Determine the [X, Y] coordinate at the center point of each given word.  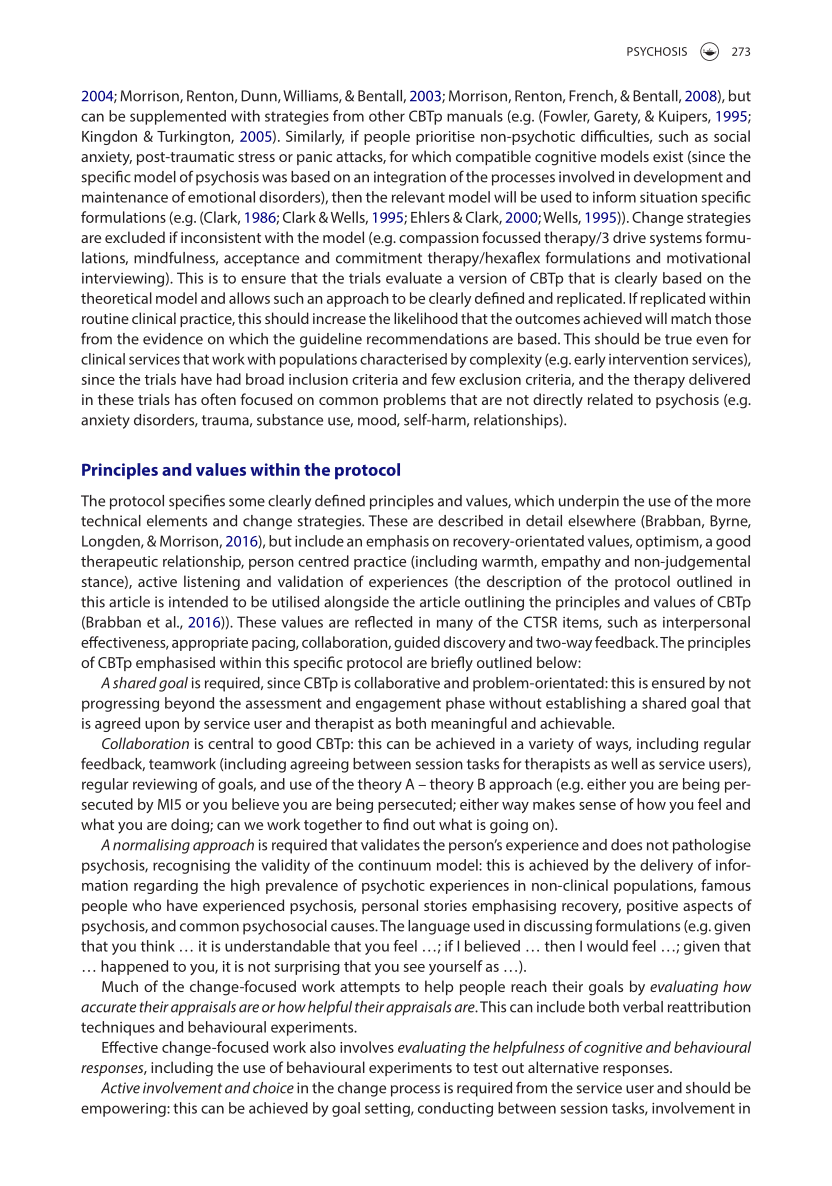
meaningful [469, 724]
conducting [455, 1109]
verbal [643, 1007]
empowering [124, 1110]
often [218, 399]
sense [597, 806]
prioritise [445, 138]
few [443, 379]
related [610, 399]
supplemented [178, 117]
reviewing [165, 786]
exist [668, 156]
